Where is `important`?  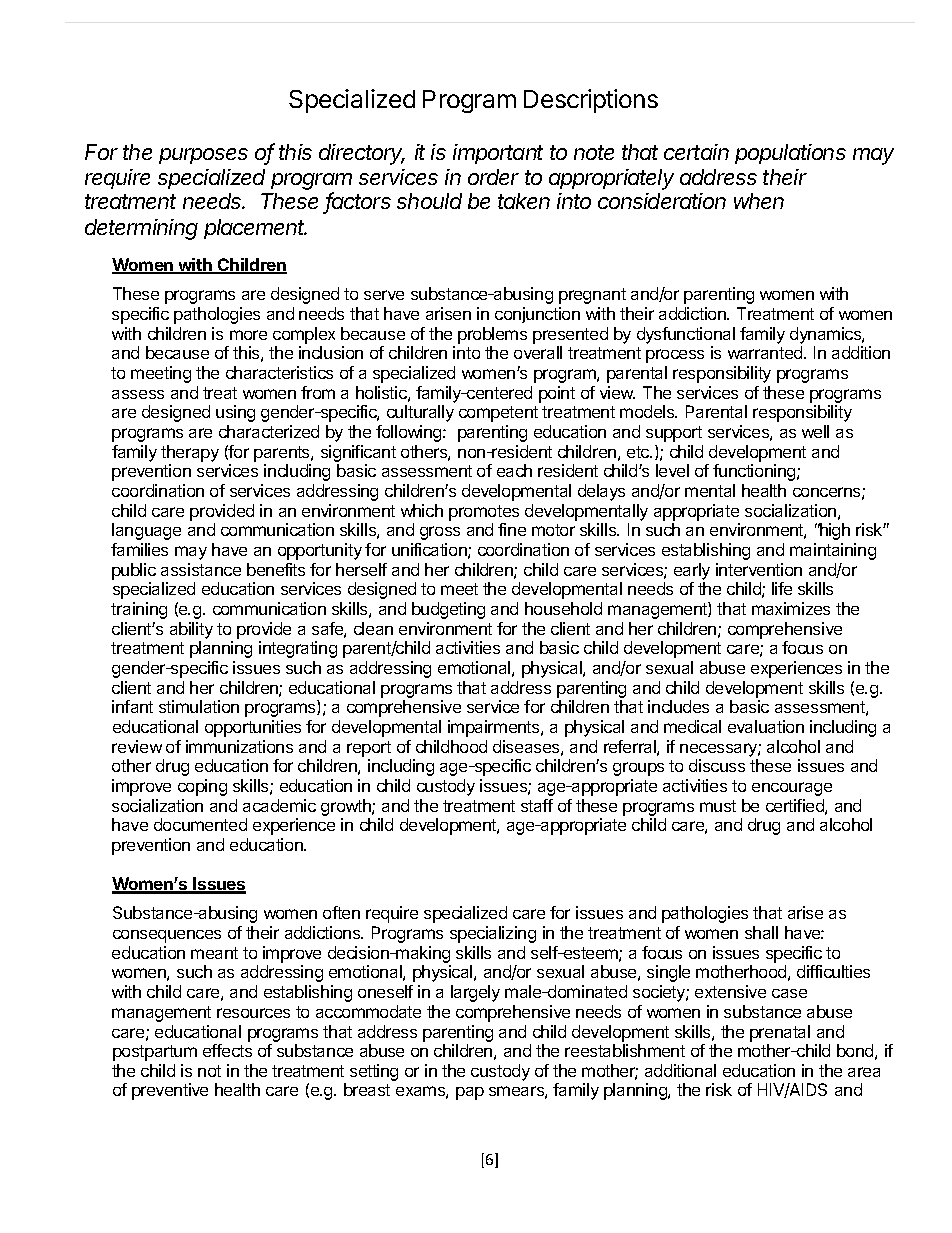 important is located at coordinates (498, 154).
